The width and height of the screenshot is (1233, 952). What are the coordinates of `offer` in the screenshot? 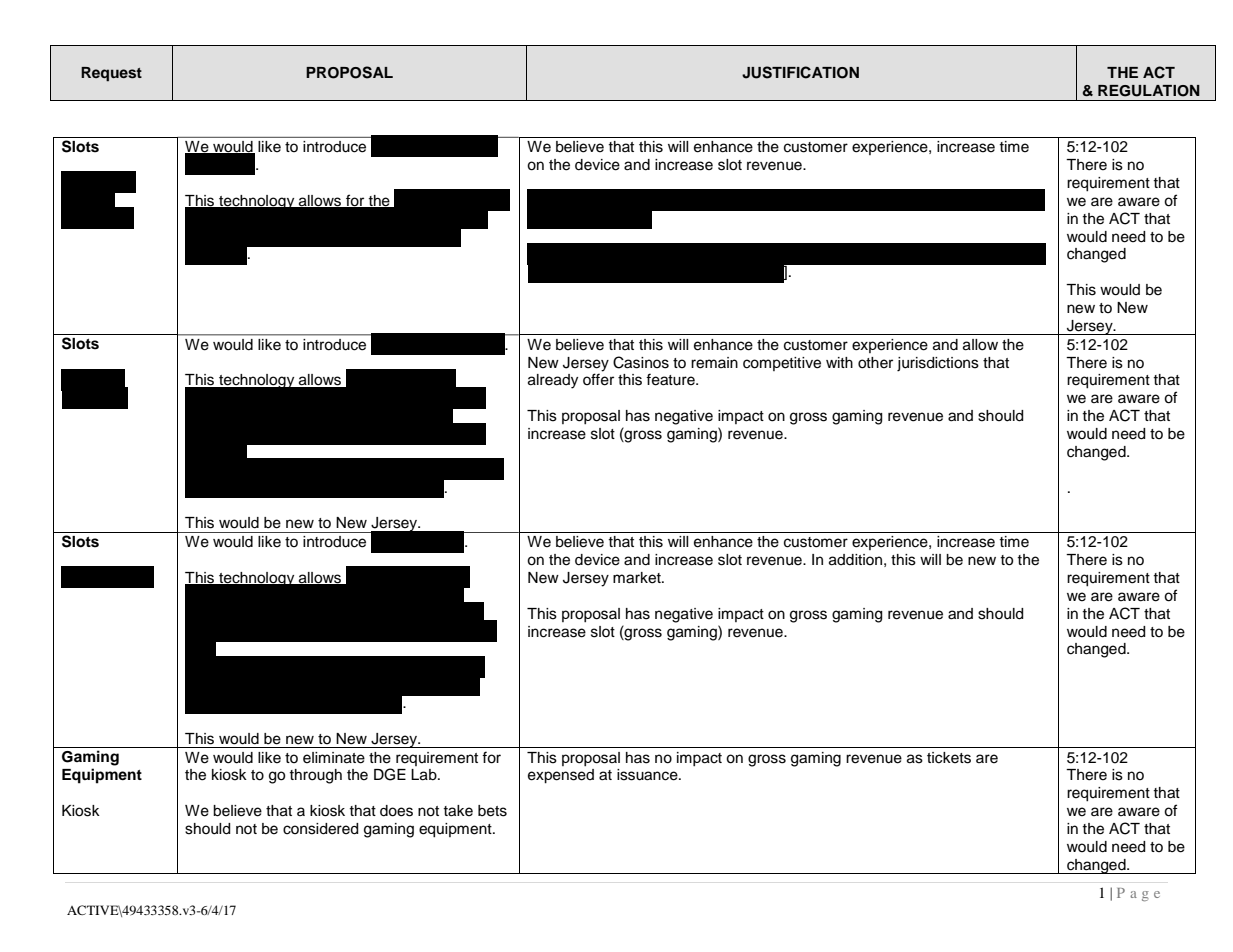 It's located at (598, 379).
